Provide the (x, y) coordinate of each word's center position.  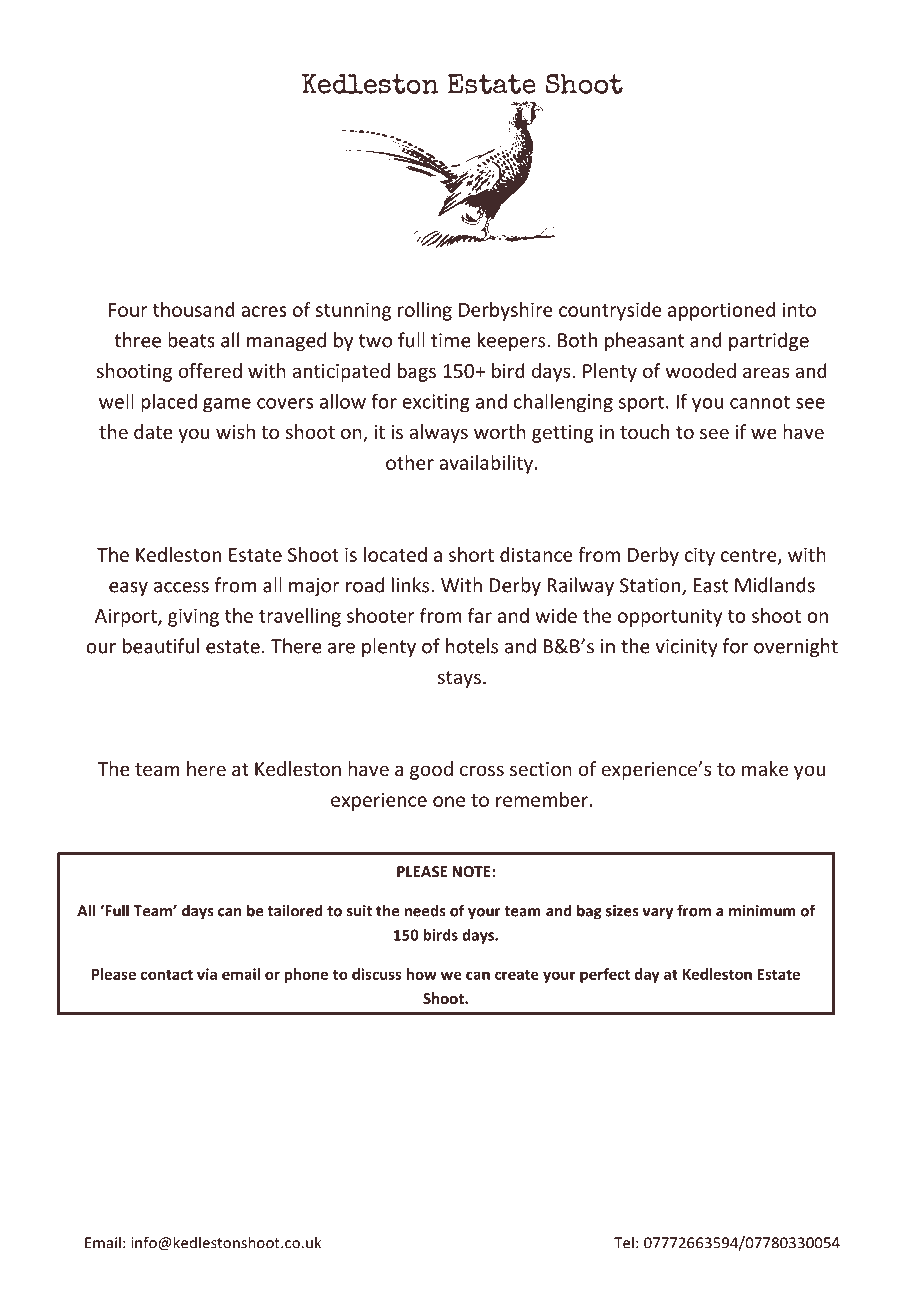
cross (482, 770)
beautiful (161, 646)
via (207, 974)
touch (644, 431)
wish (235, 431)
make (765, 768)
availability (486, 464)
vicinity (686, 648)
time (451, 340)
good (431, 770)
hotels (472, 646)
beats (191, 340)
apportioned (721, 311)
